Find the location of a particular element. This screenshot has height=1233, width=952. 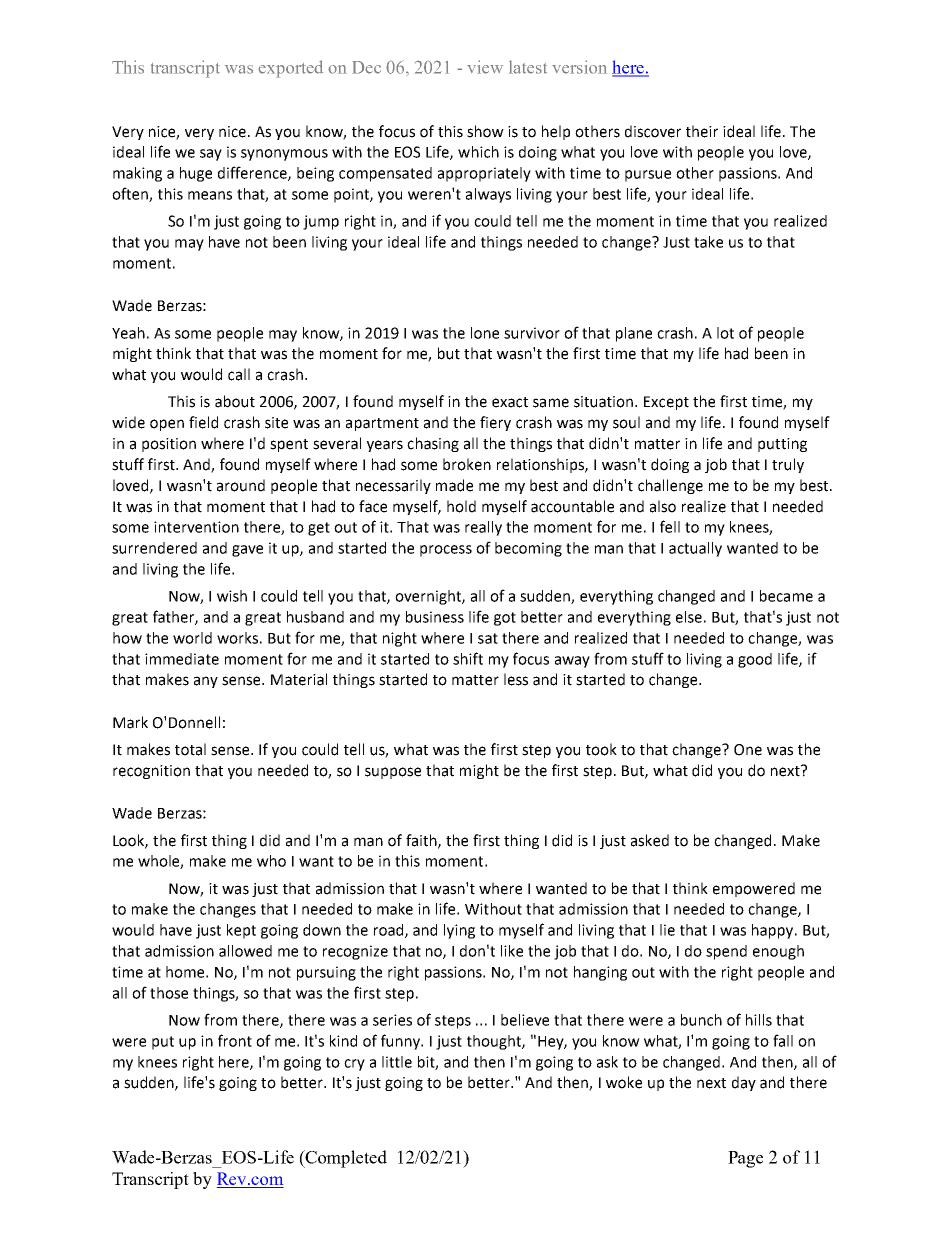

show is located at coordinates (485, 131).
